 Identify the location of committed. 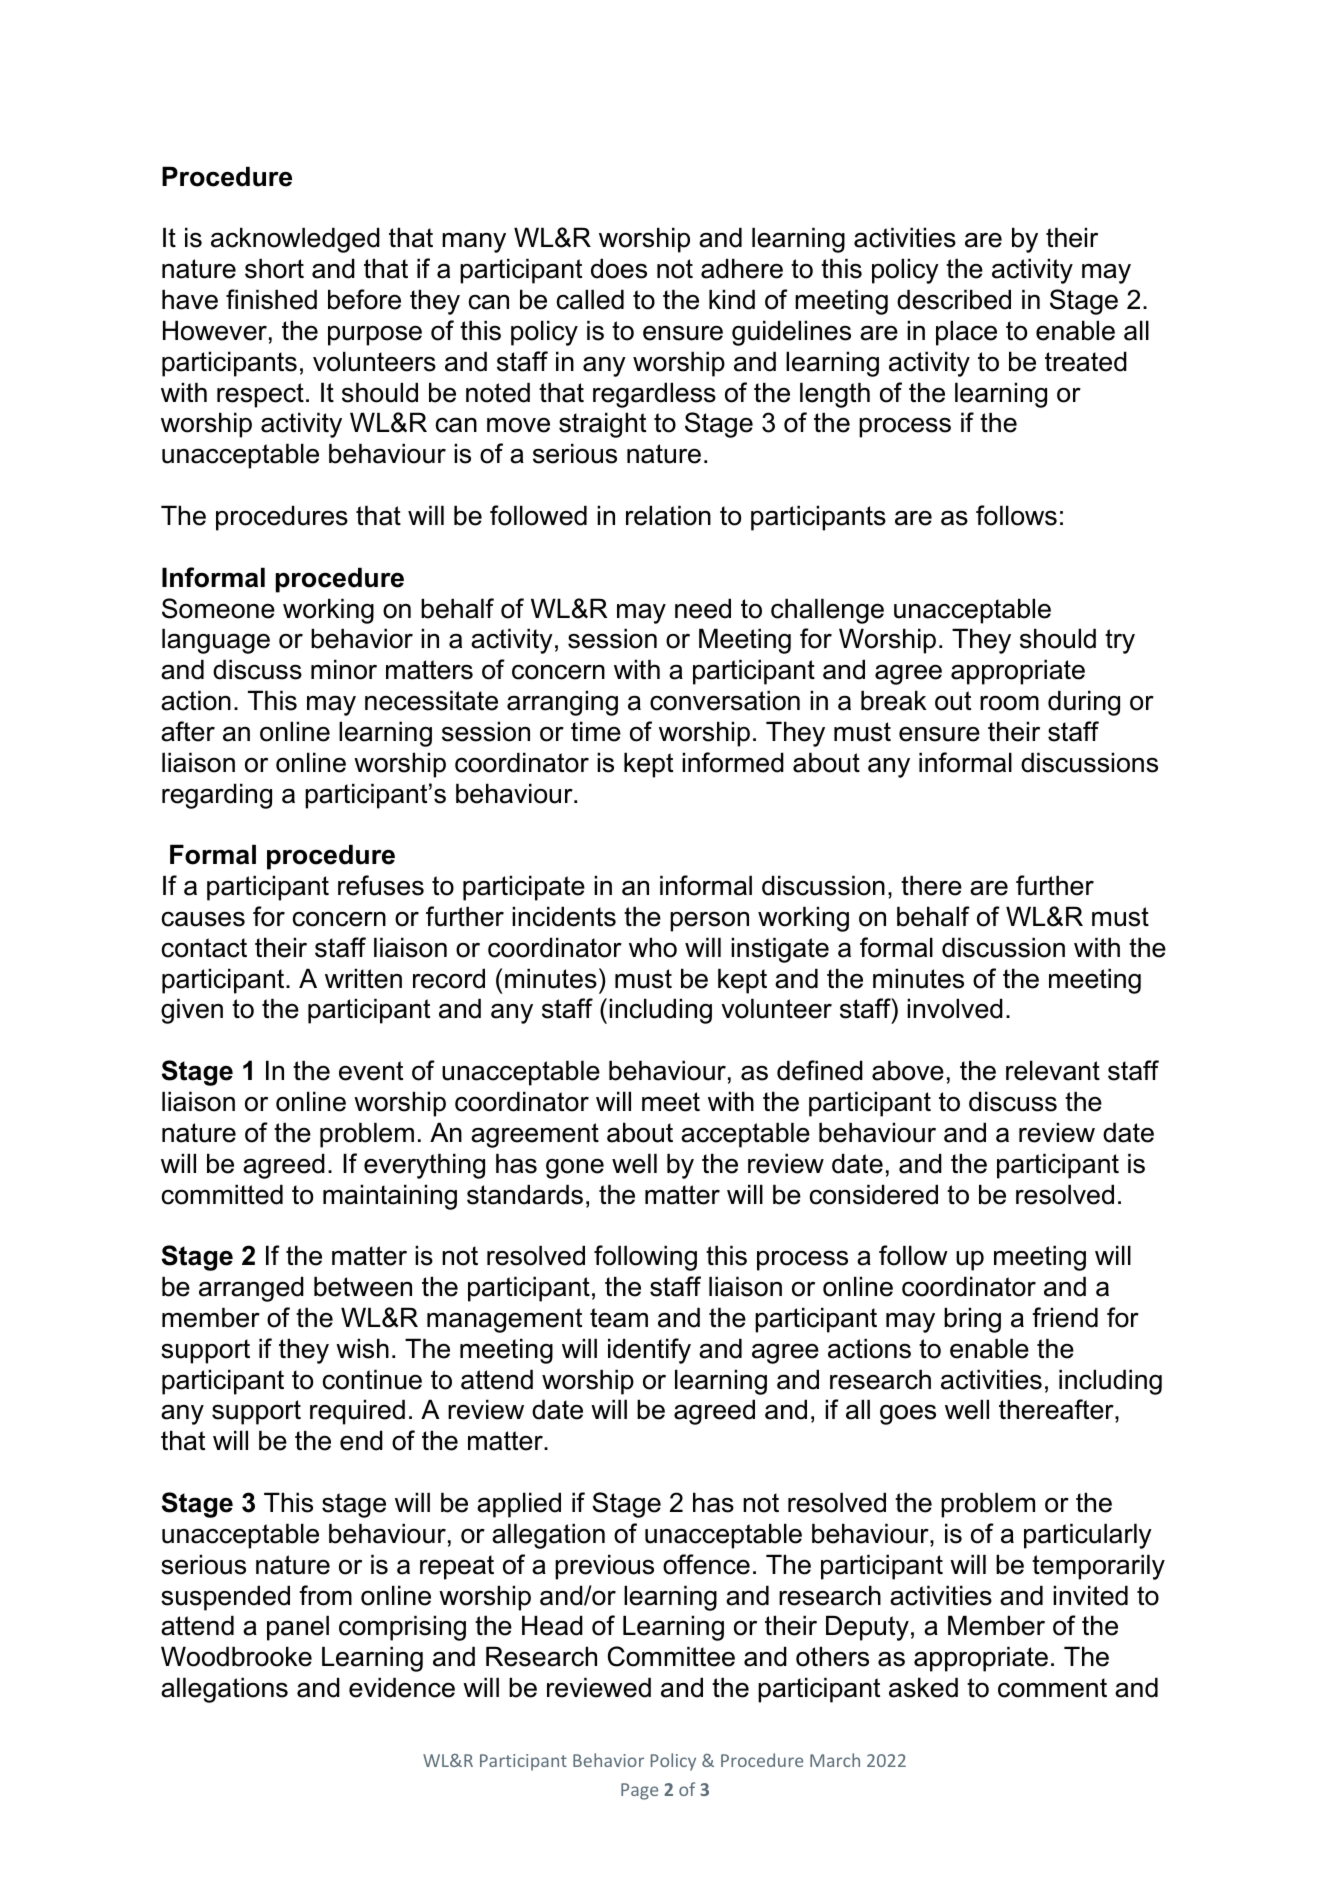
(222, 1194).
